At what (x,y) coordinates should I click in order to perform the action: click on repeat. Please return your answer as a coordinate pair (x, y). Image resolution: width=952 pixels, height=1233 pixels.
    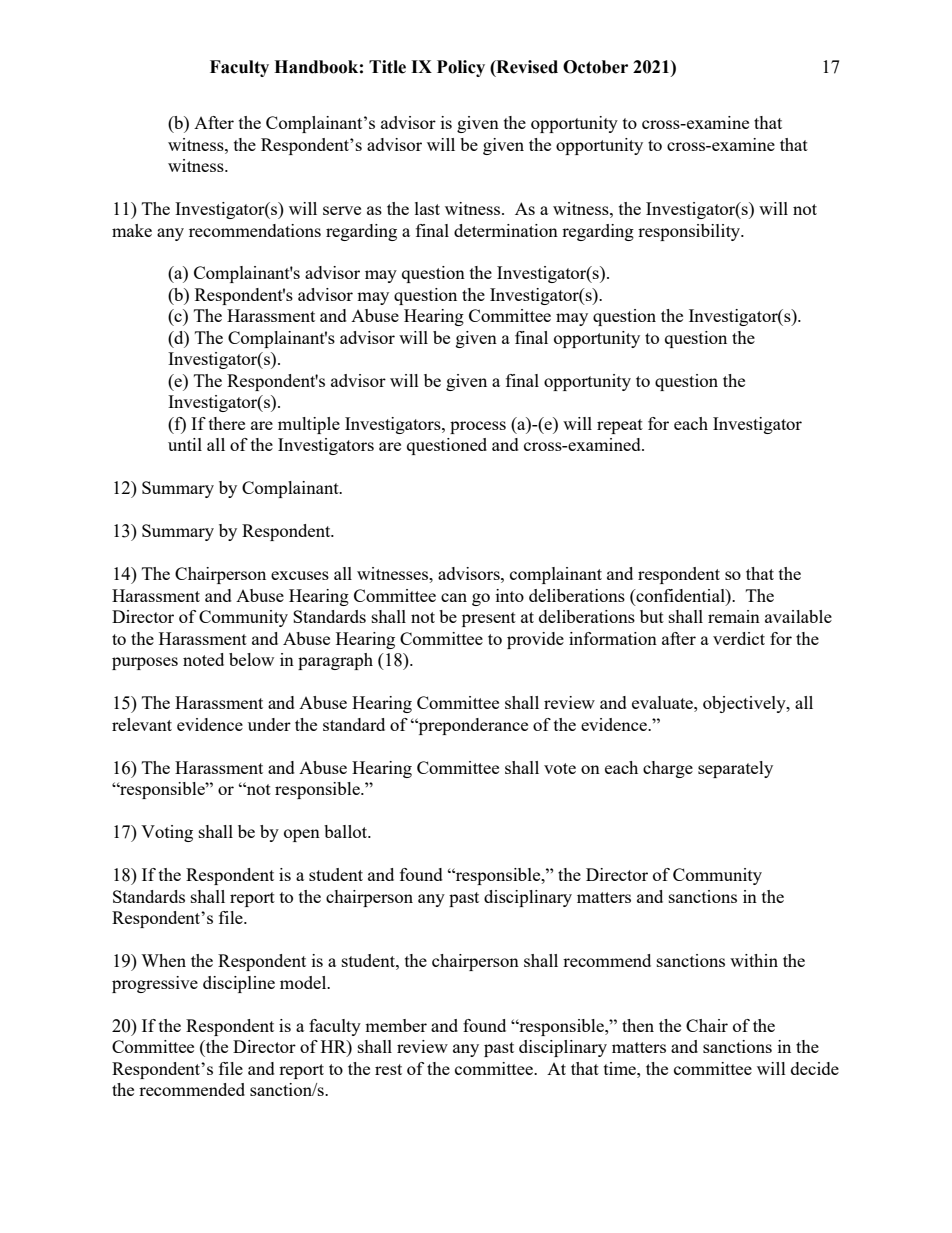
    Looking at the image, I should click on (620, 426).
